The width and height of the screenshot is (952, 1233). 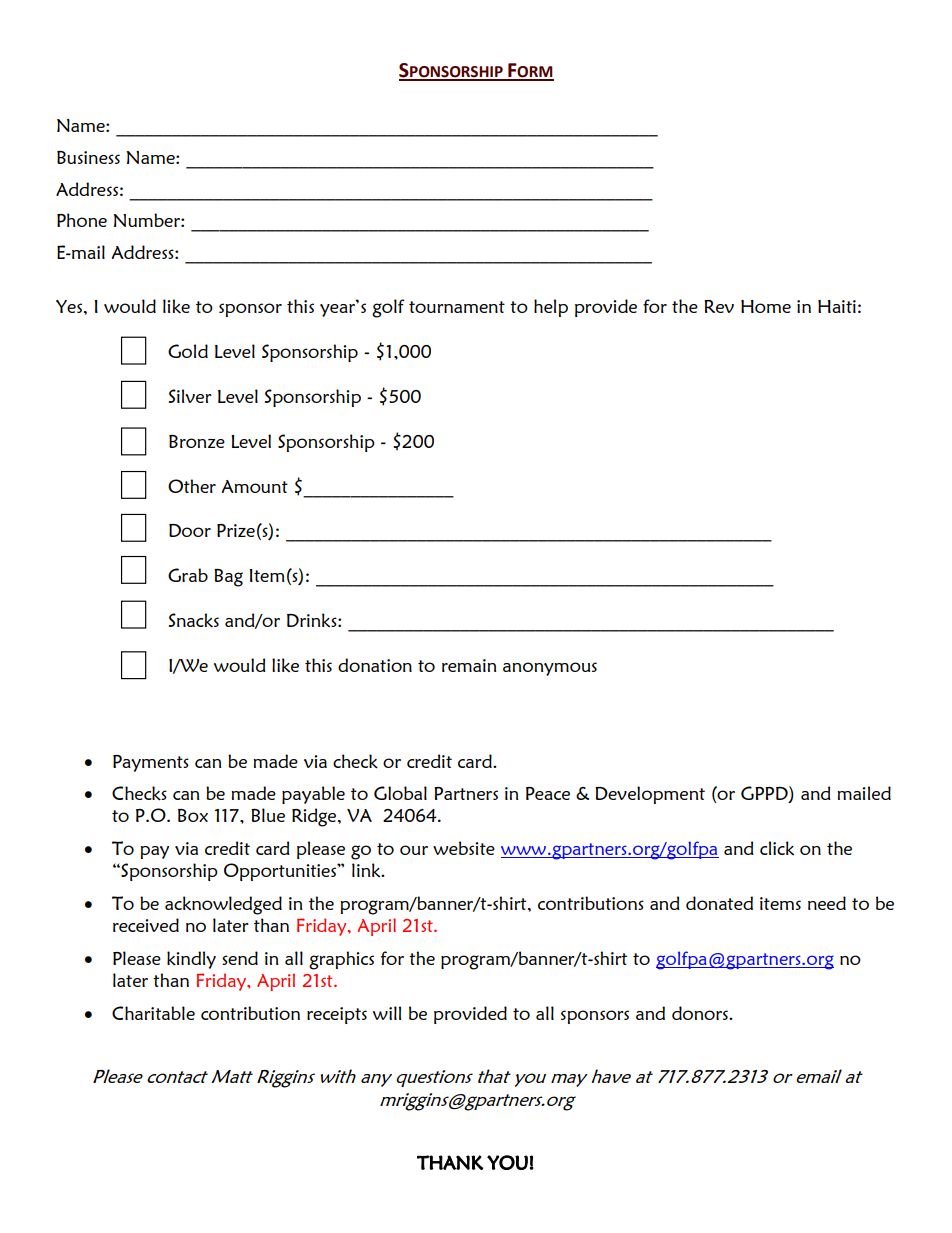 I want to click on Business, so click(x=88, y=157).
